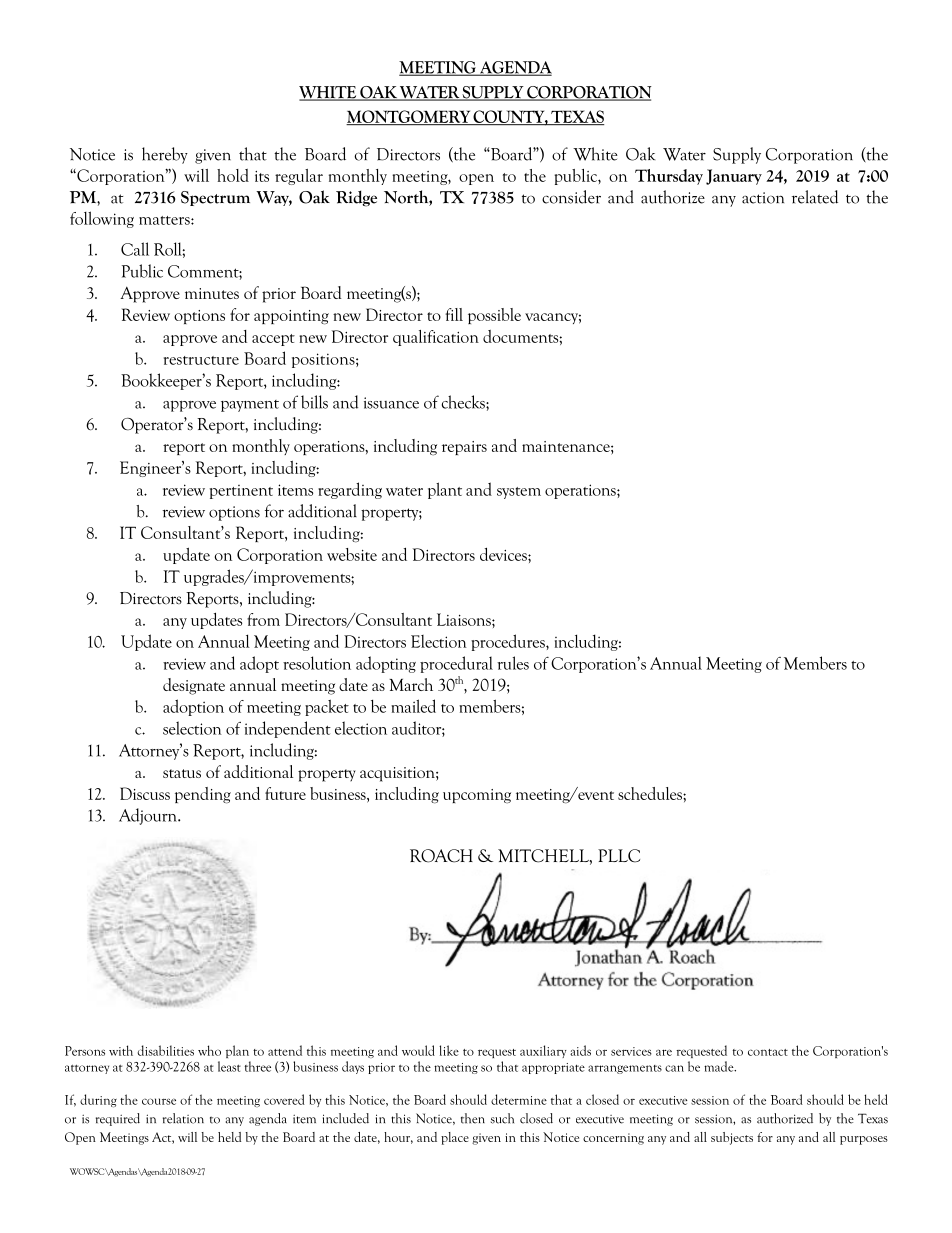 The image size is (952, 1233). What do you see at coordinates (619, 856) in the page?
I see `PLLC` at bounding box center [619, 856].
